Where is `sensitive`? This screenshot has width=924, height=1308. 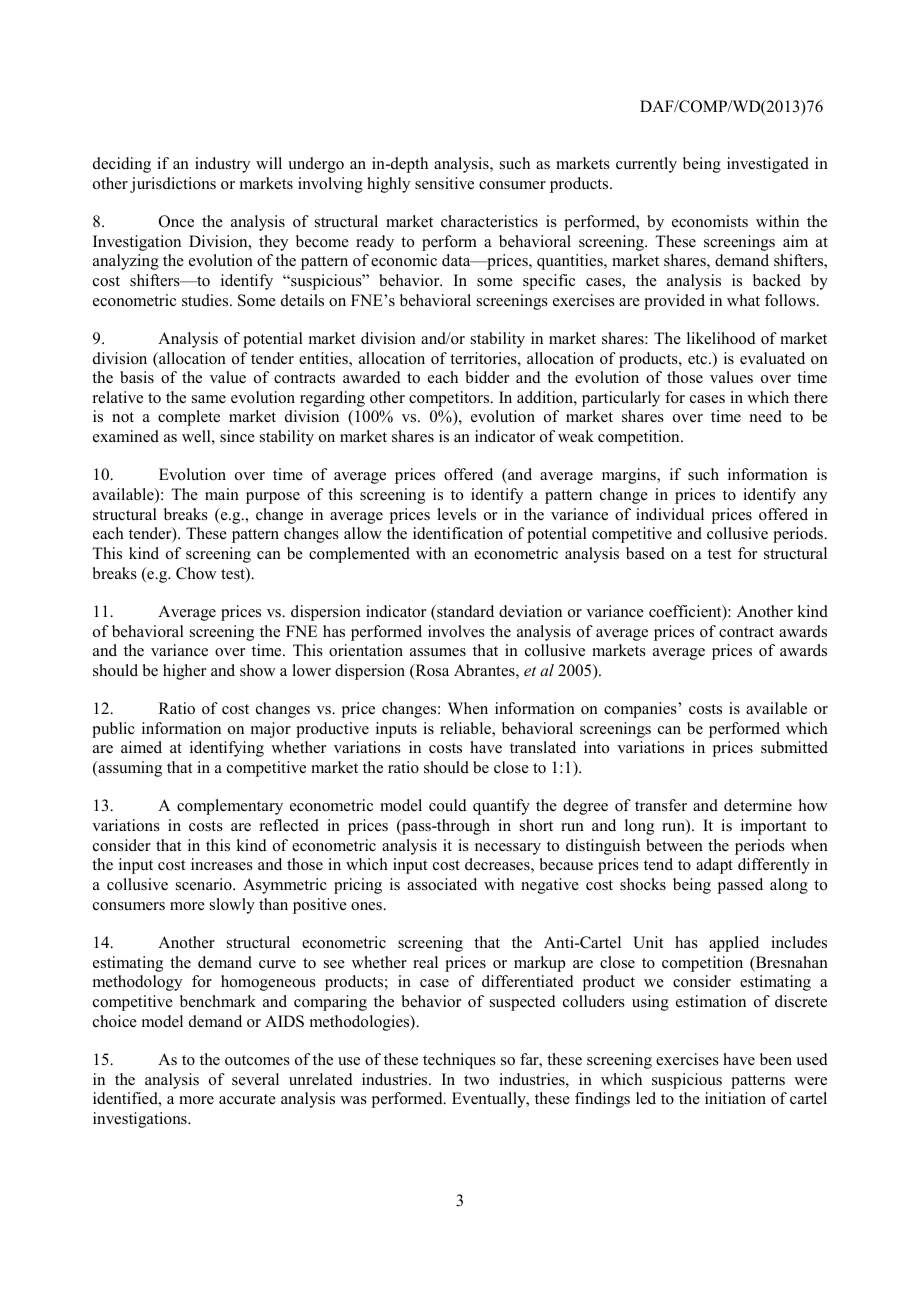 sensitive is located at coordinates (444, 183).
